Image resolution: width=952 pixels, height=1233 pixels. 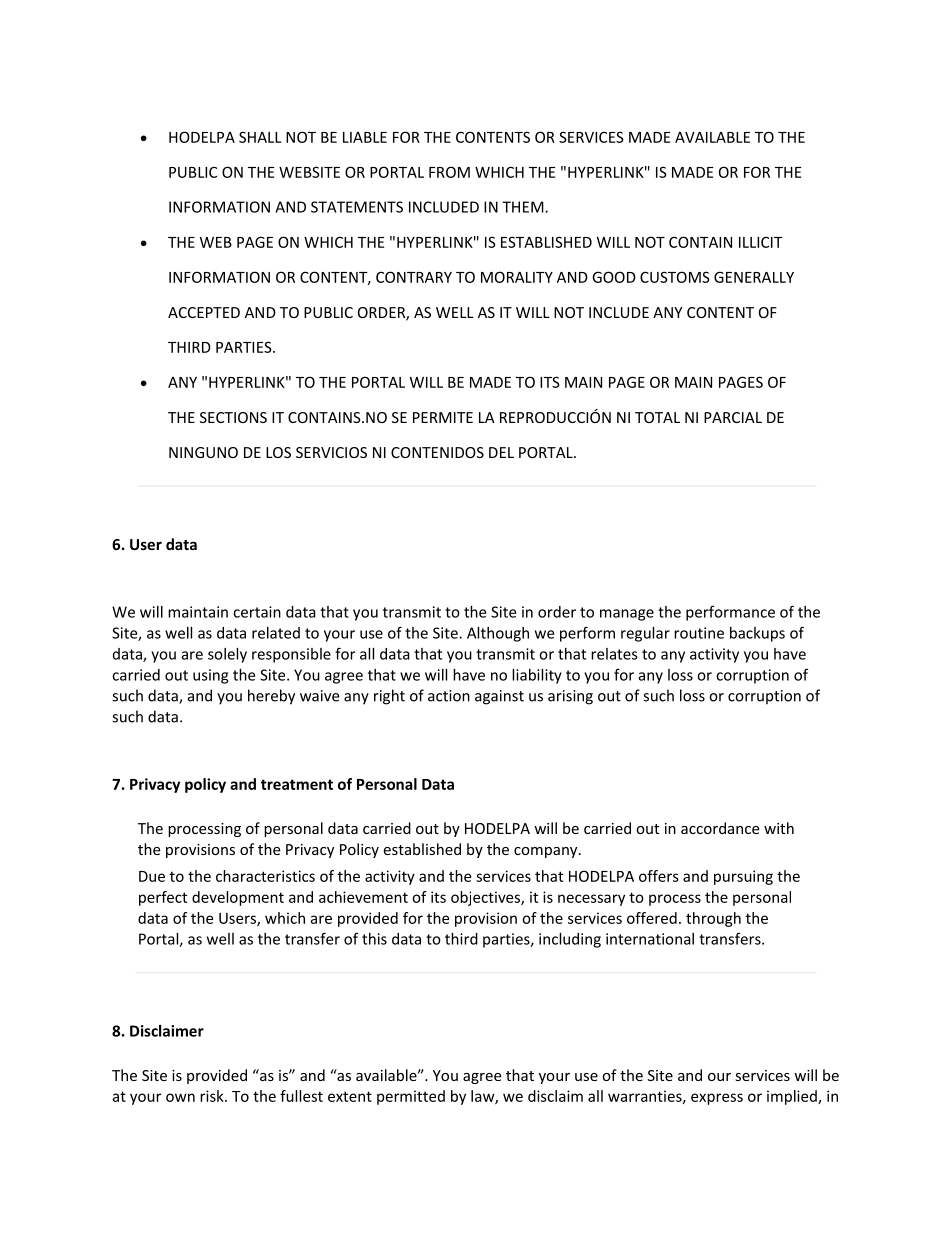 I want to click on FROM, so click(x=449, y=172).
